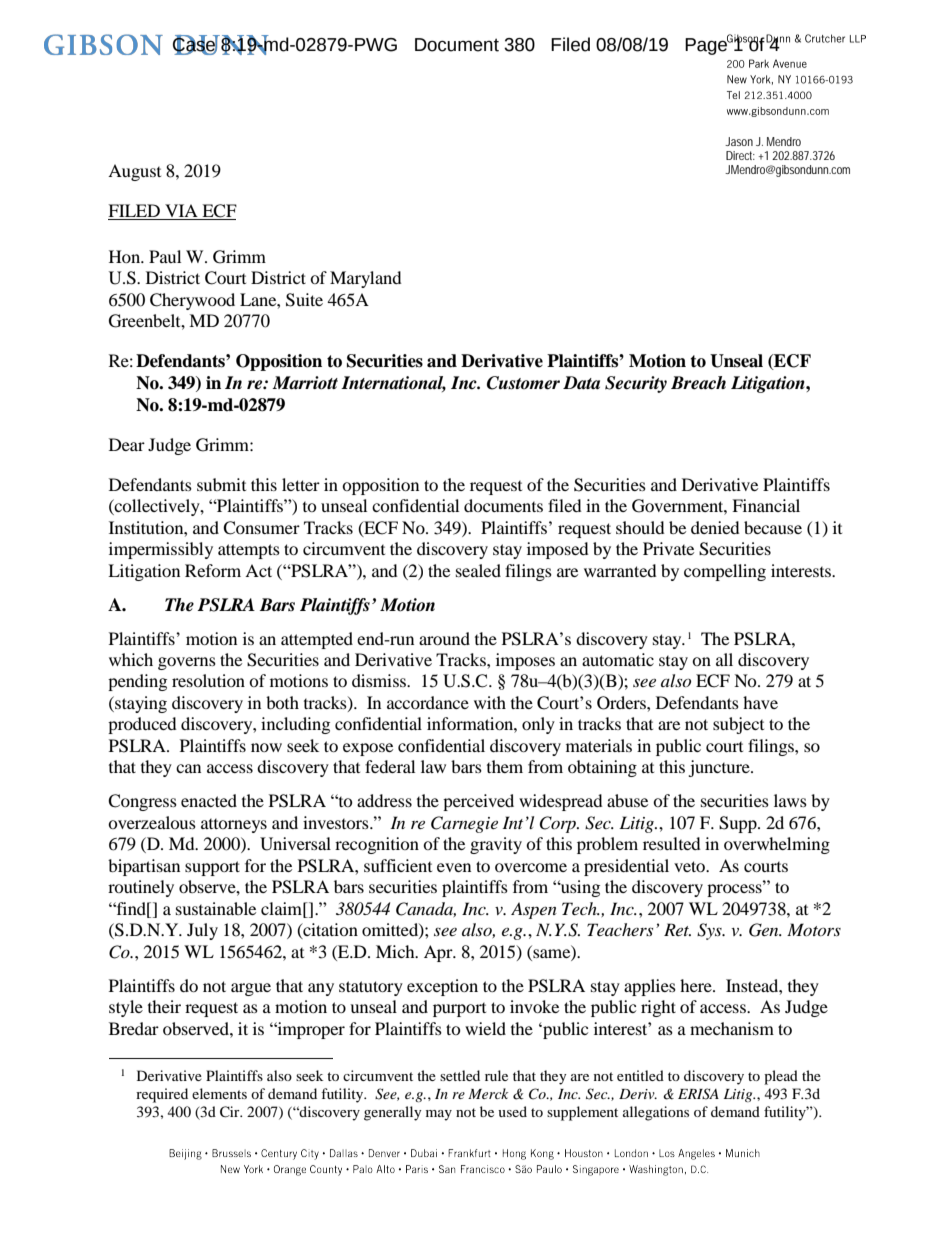 The image size is (952, 1233). Describe the element at coordinates (707, 45) in the screenshot. I see `Page` at that location.
